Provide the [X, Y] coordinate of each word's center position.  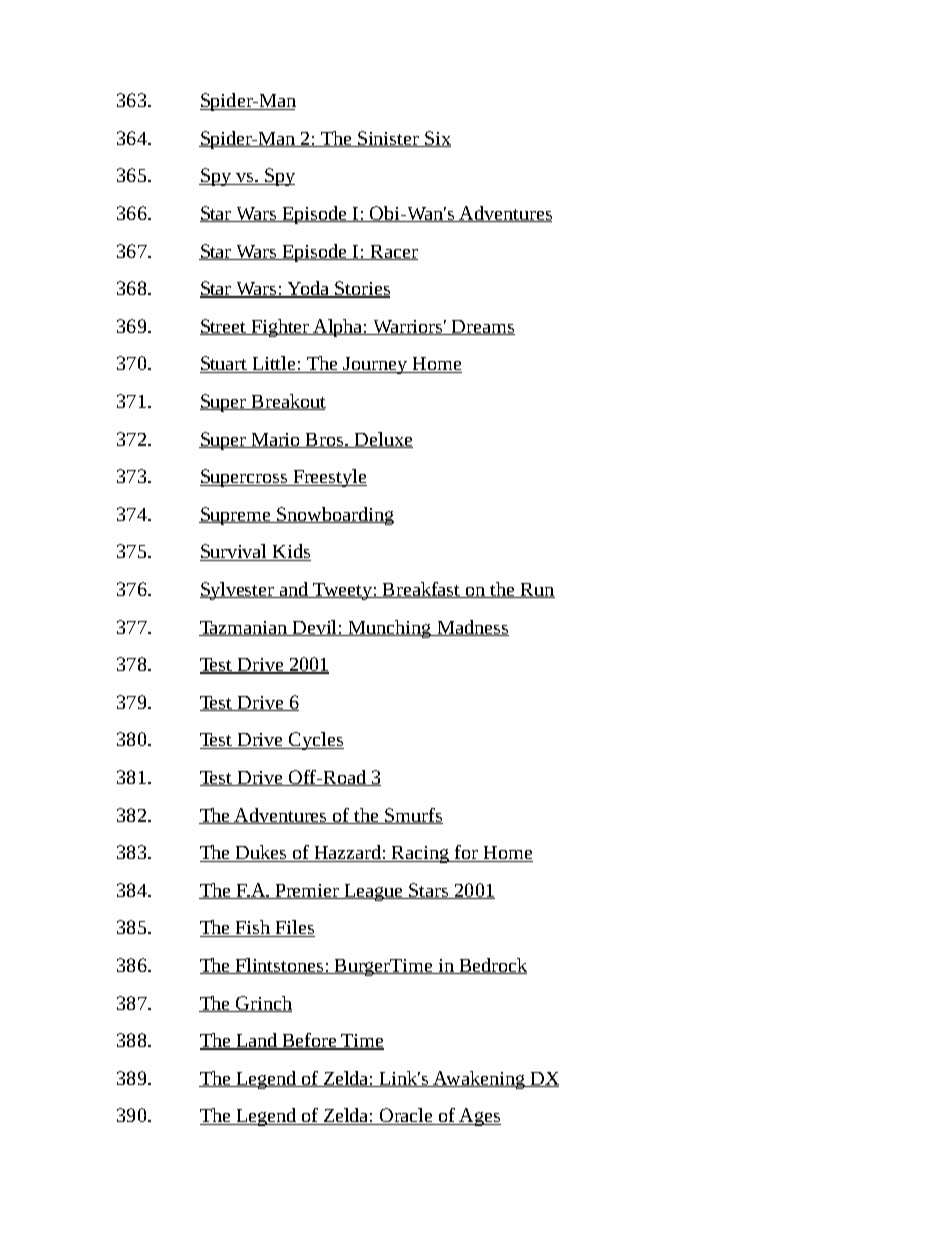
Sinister [389, 139]
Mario [276, 440]
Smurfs [413, 816]
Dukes [261, 853]
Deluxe [382, 440]
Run [537, 590]
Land [257, 1041]
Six [437, 139]
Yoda [308, 289]
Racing [421, 854]
